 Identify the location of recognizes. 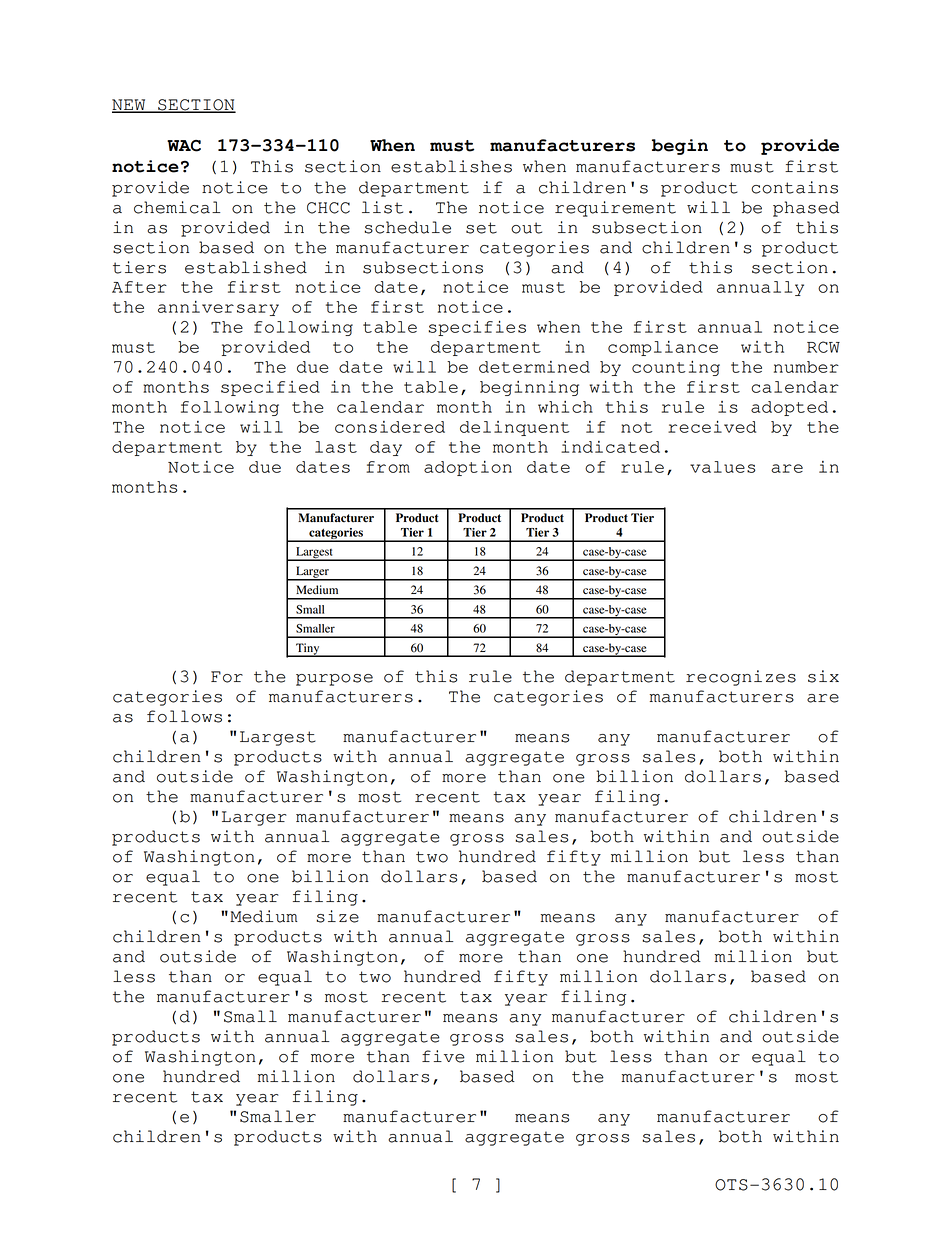
(741, 678).
